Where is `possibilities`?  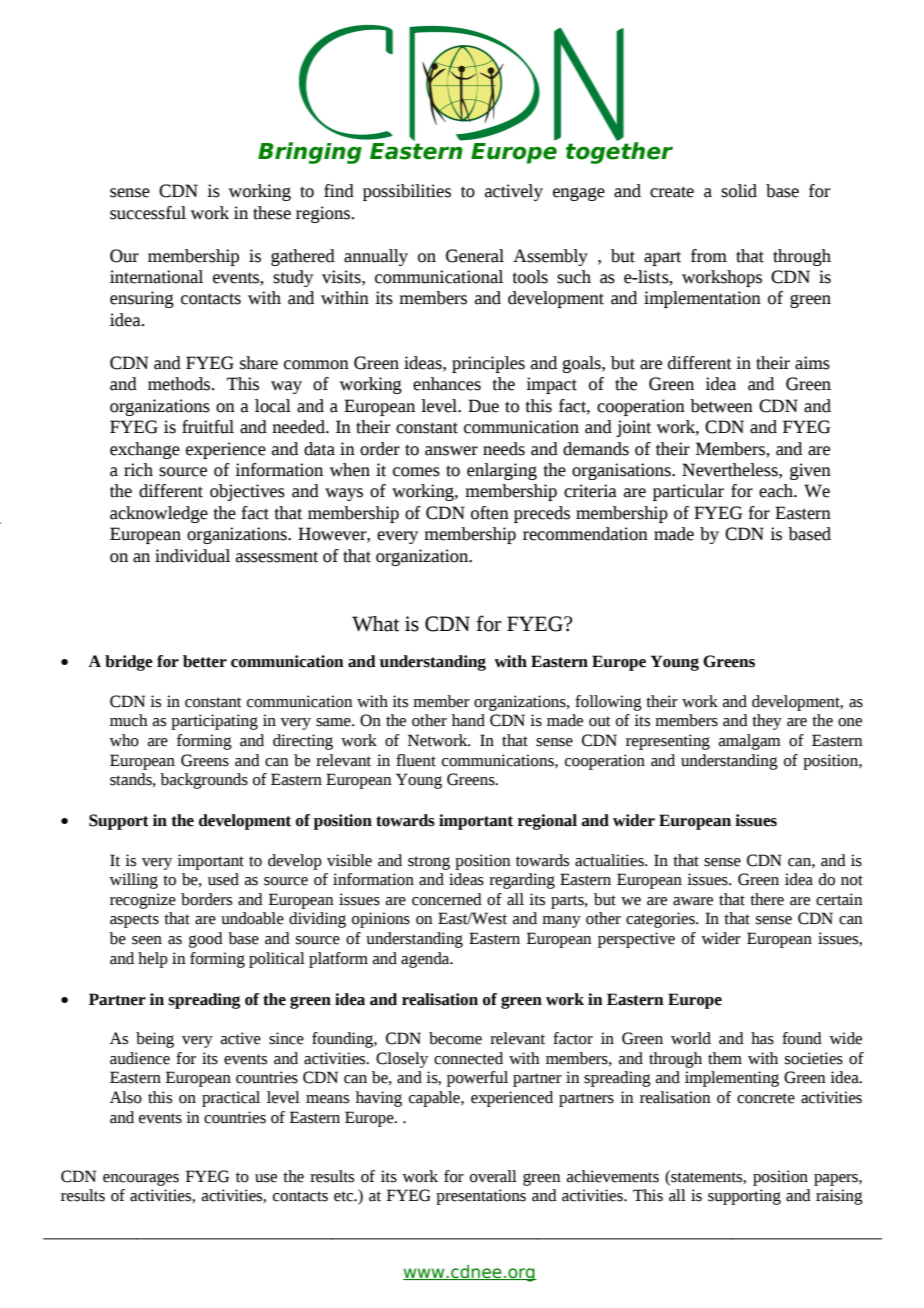 possibilities is located at coordinates (407, 192).
